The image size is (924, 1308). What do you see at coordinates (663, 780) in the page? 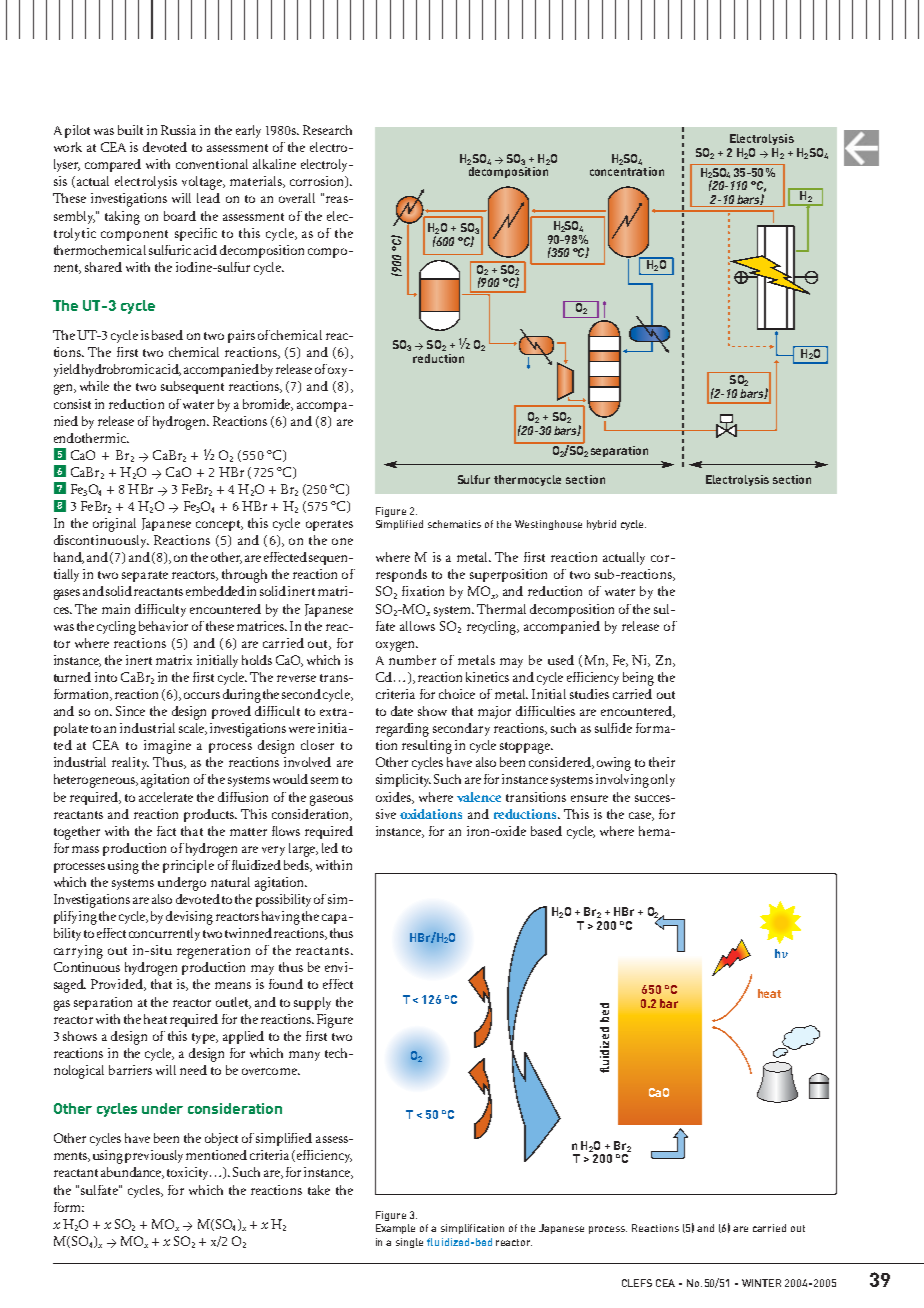
I see `only` at bounding box center [663, 780].
